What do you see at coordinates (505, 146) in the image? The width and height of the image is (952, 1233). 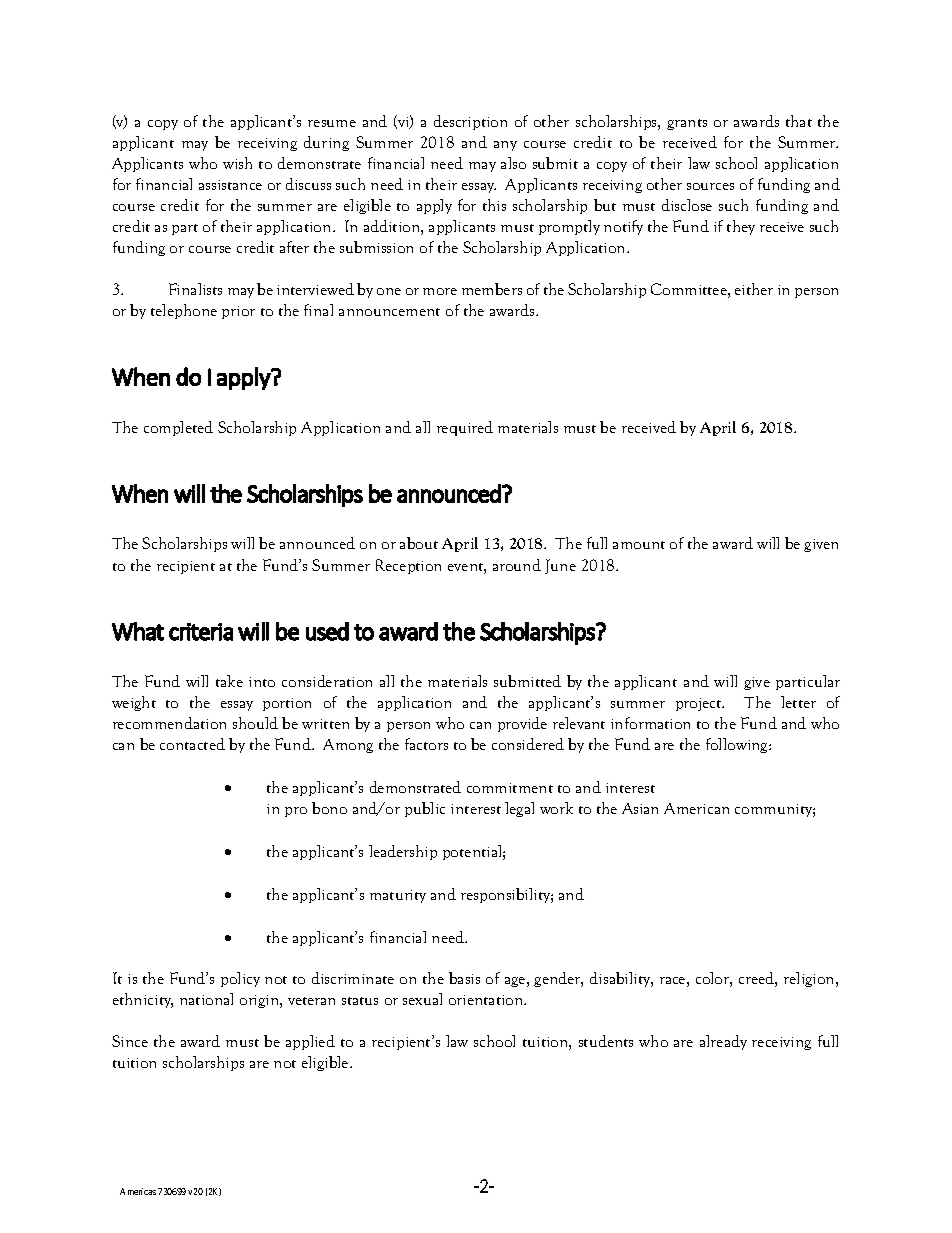 I see `any` at bounding box center [505, 146].
